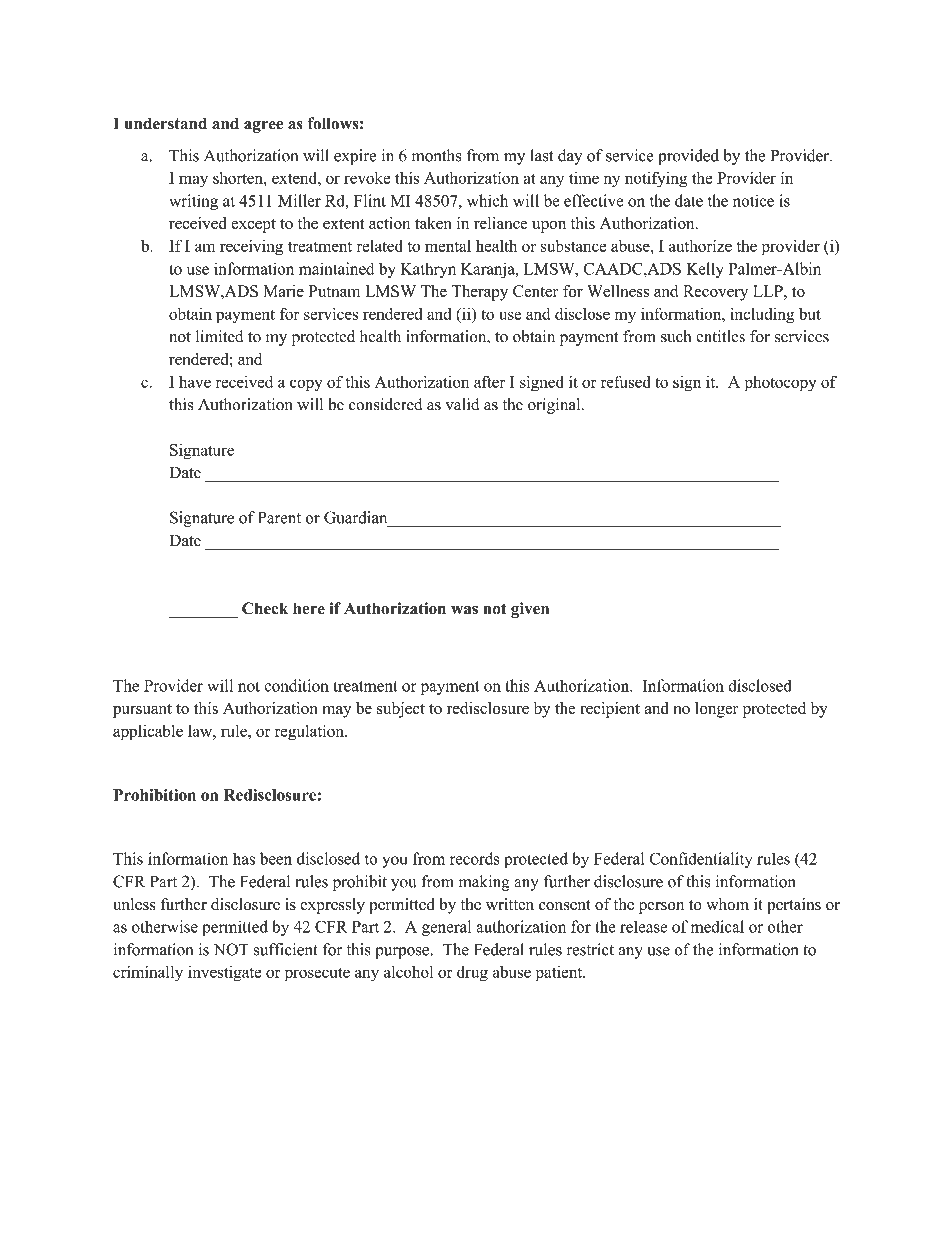 The width and height of the image is (952, 1233). Describe the element at coordinates (720, 336) in the image. I see `entitles` at that location.
